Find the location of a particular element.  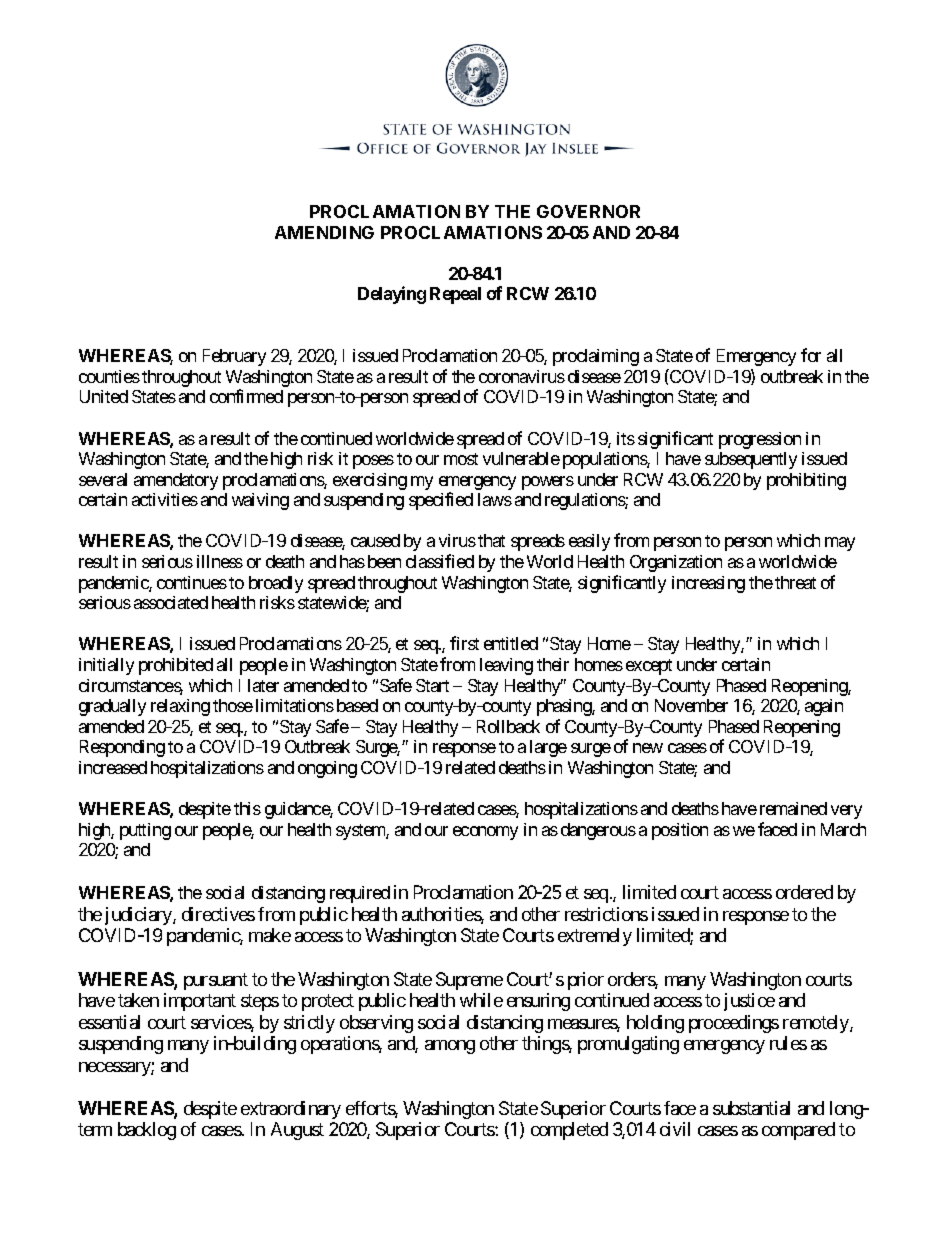

that is located at coordinates (491, 540).
